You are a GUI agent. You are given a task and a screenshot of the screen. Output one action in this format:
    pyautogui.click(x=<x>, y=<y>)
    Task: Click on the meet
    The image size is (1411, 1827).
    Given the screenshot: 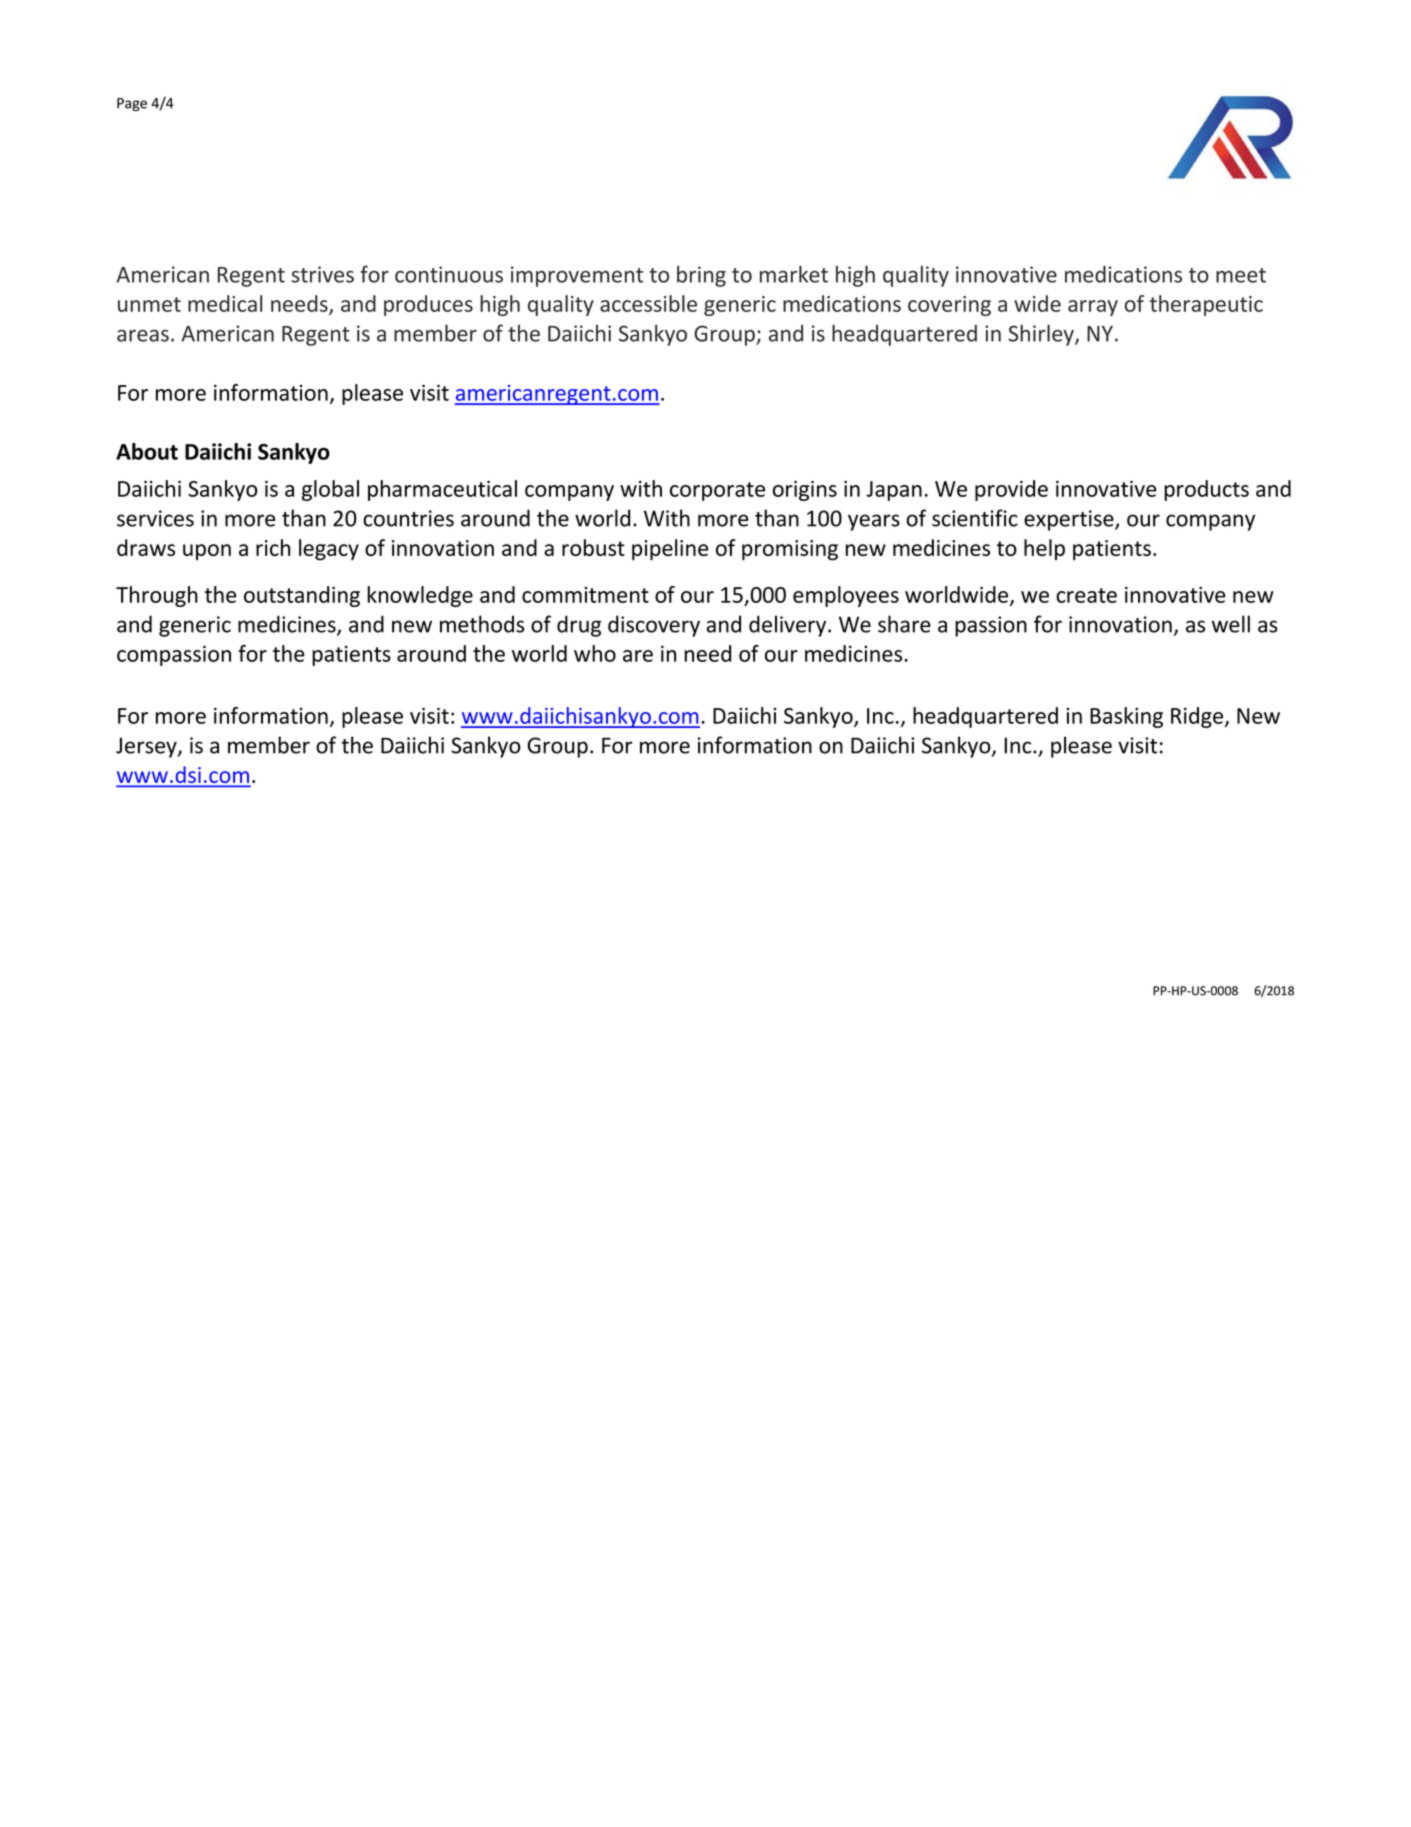 What is the action you would take?
    pyautogui.click(x=1241, y=275)
